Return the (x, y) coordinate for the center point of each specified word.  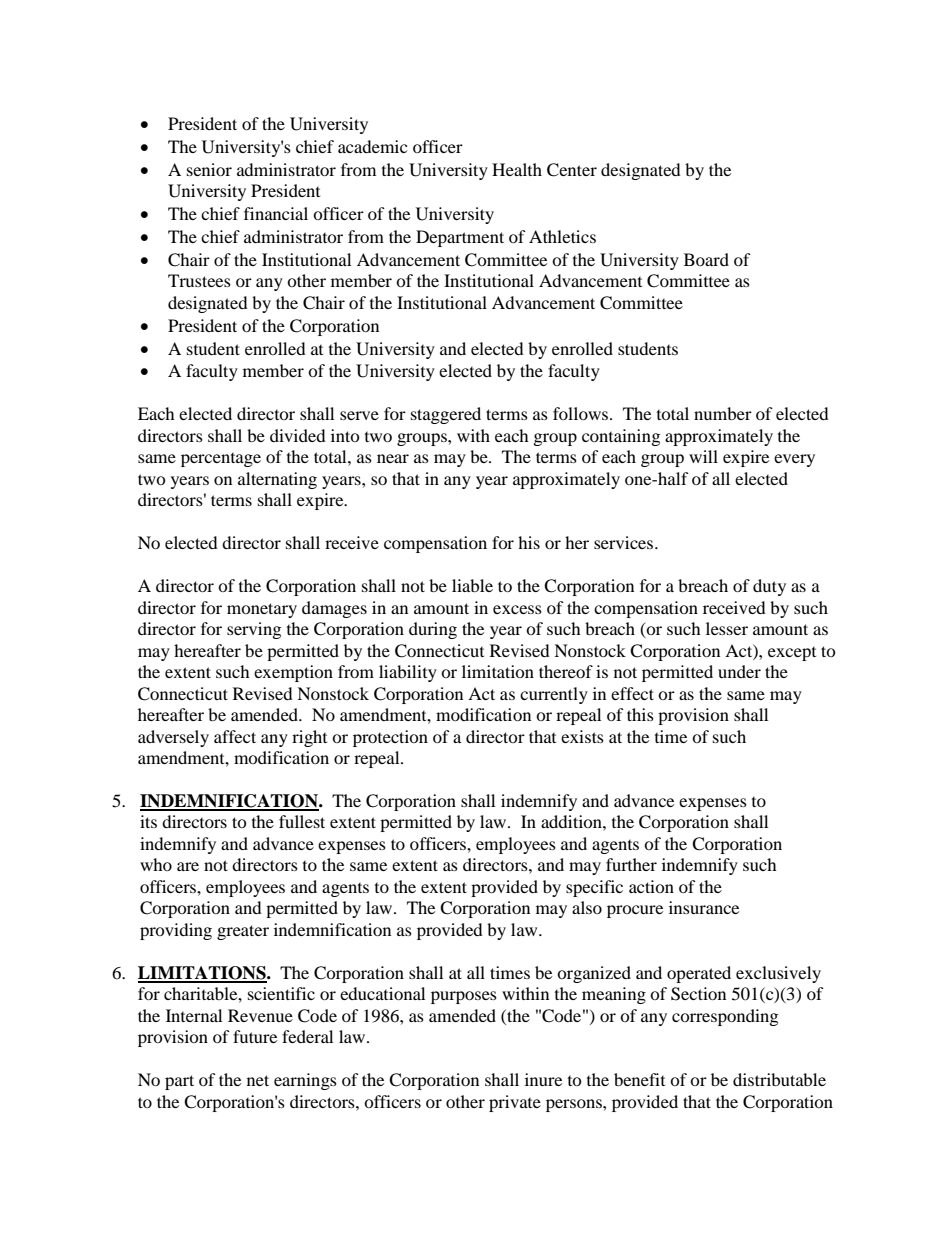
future (255, 1036)
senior (209, 169)
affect (235, 736)
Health (517, 169)
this (640, 714)
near (393, 458)
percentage (221, 460)
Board (706, 259)
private (515, 1103)
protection (390, 738)
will (703, 456)
